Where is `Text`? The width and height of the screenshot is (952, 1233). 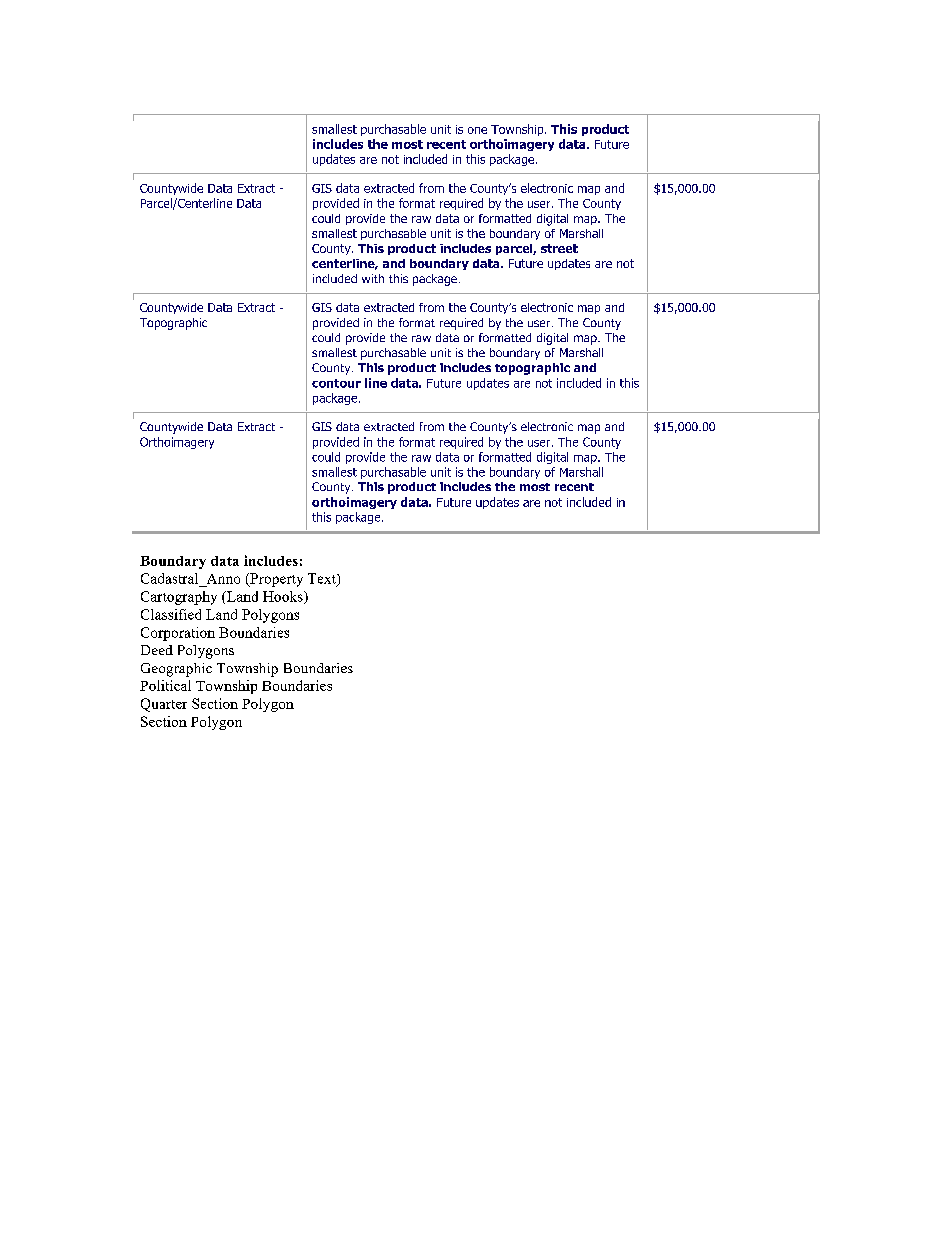 Text is located at coordinates (323, 579).
